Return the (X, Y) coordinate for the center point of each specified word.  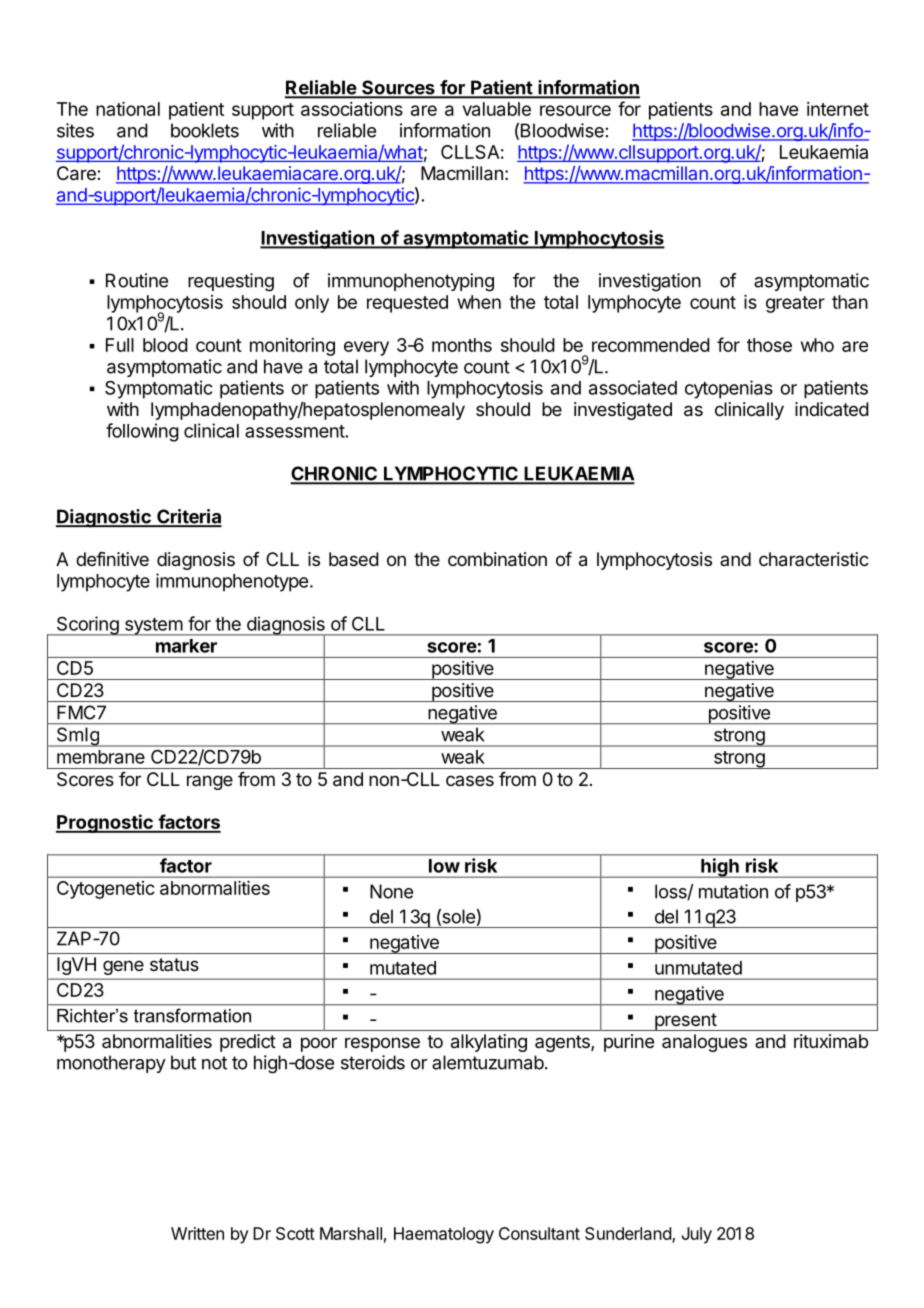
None (391, 891)
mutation (733, 891)
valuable (497, 109)
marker (186, 646)
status (174, 964)
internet (838, 109)
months (462, 345)
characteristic (814, 559)
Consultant (539, 1233)
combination (497, 559)
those (769, 345)
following (142, 432)
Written (197, 1233)
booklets (205, 130)
